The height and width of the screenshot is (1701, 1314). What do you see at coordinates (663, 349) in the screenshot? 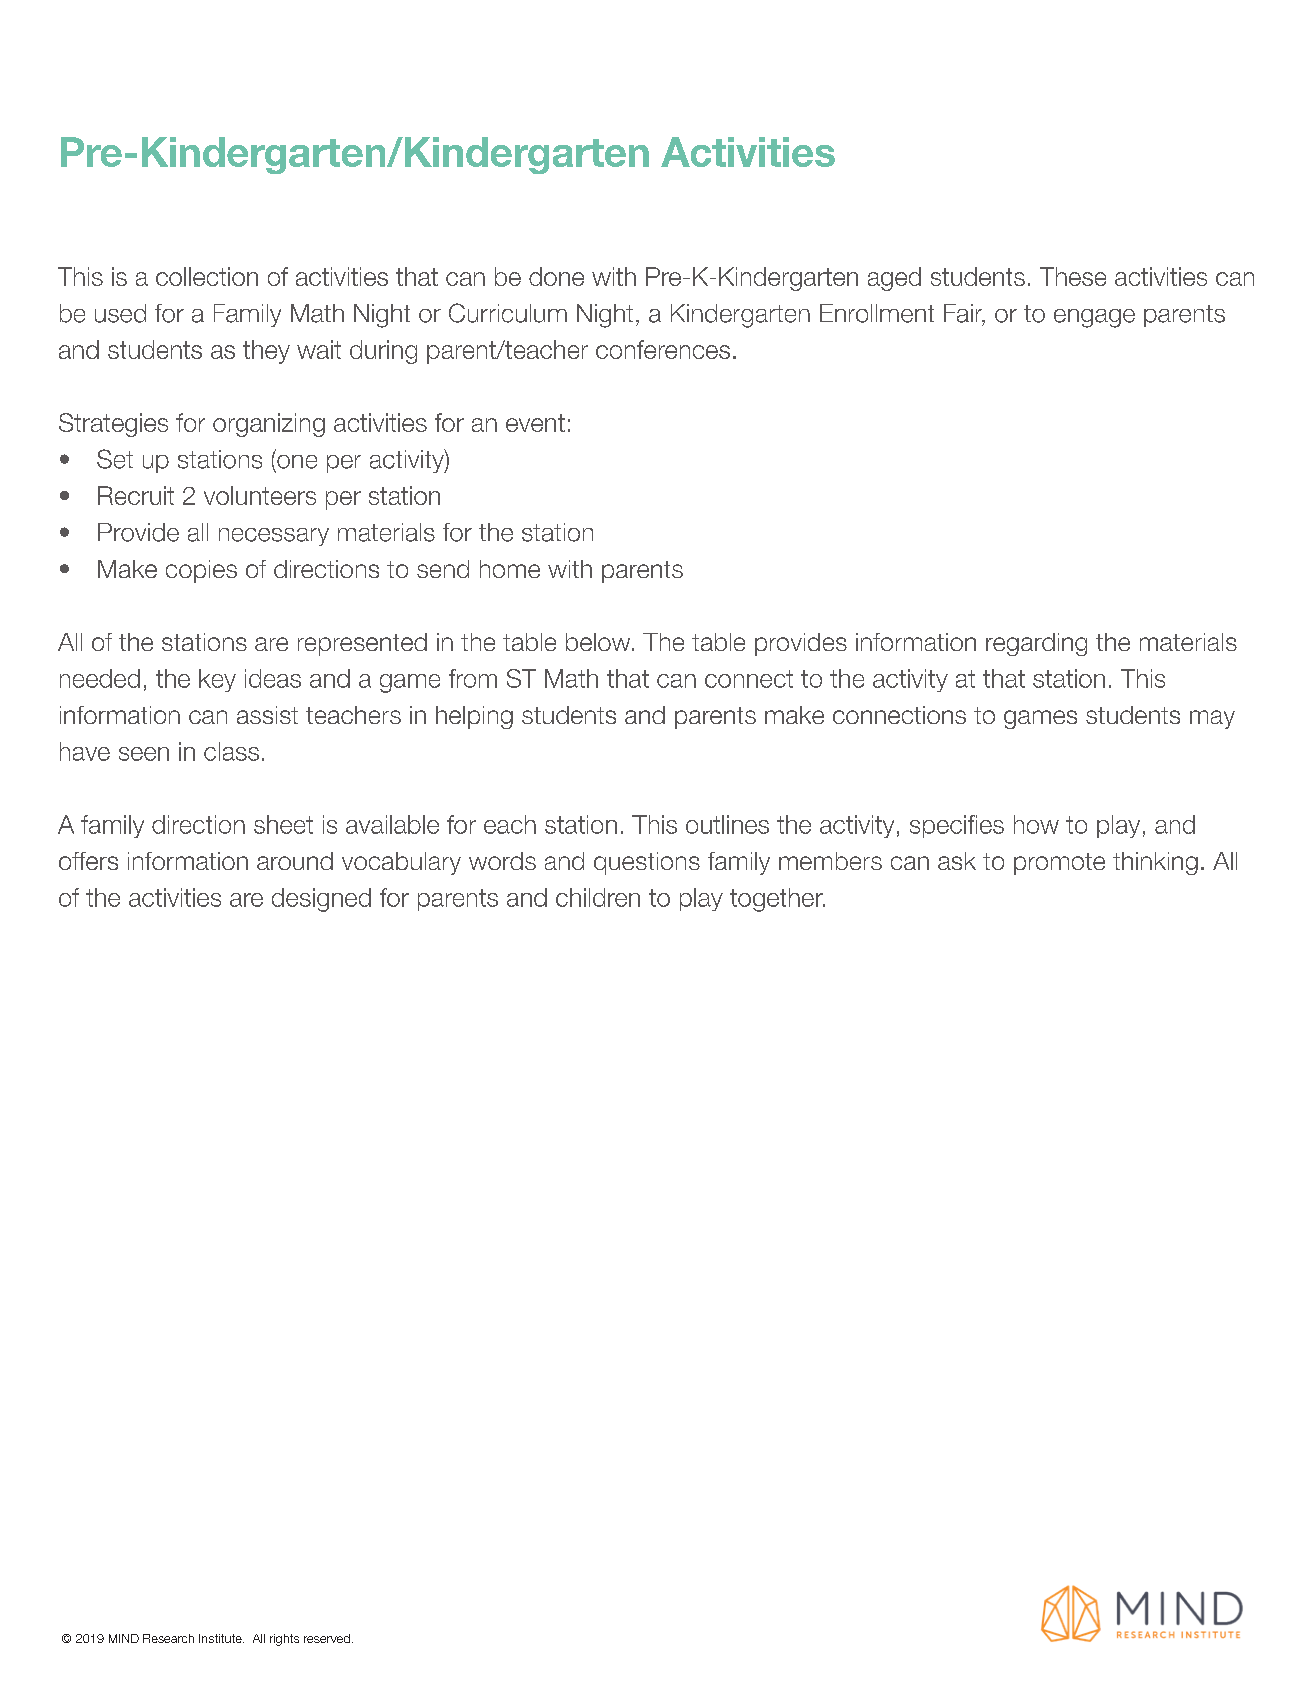
I see `conferences` at bounding box center [663, 349].
